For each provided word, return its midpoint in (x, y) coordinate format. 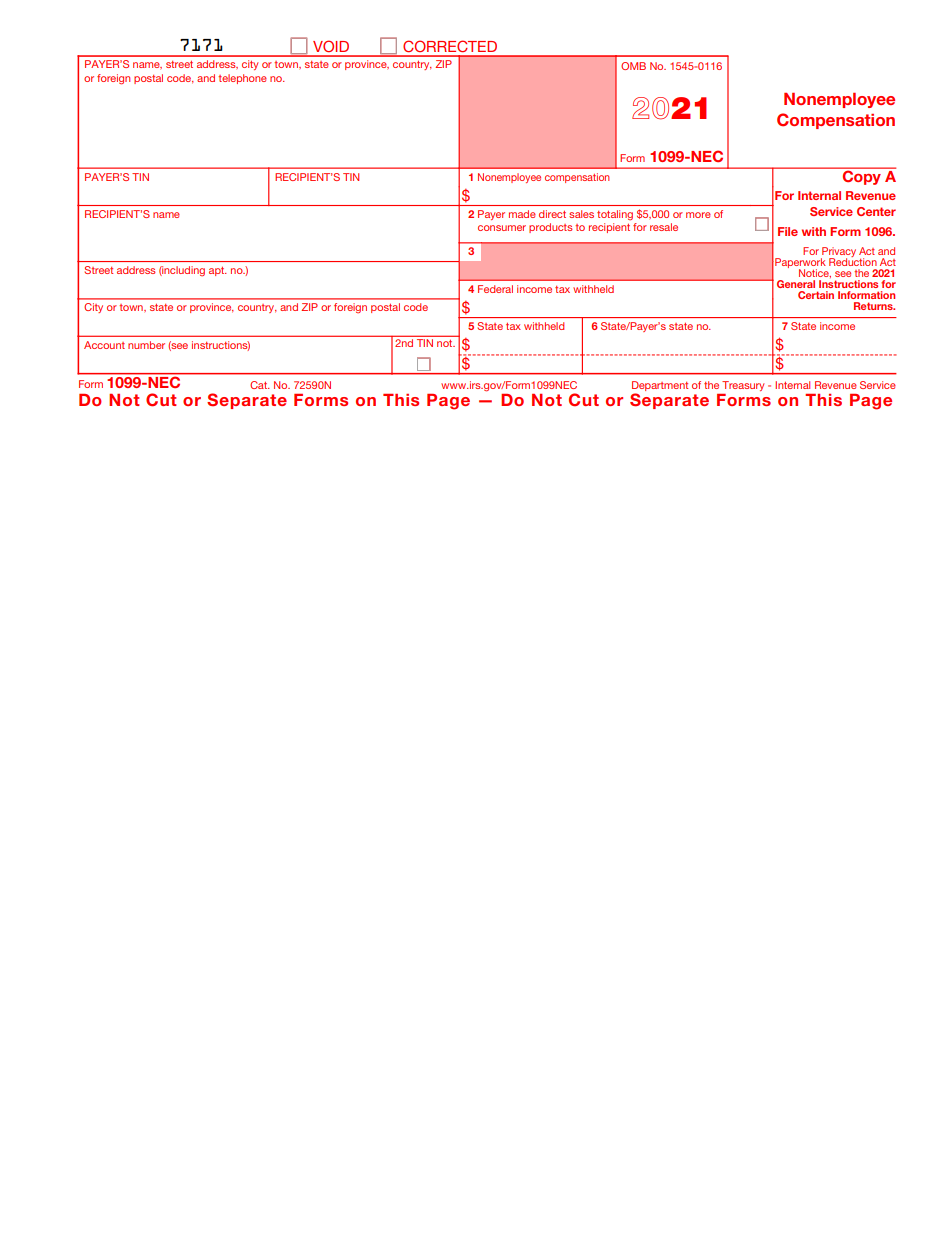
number (146, 345)
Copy (861, 178)
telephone (242, 79)
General (796, 284)
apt (218, 271)
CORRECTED (450, 46)
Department (660, 387)
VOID (331, 46)
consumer (502, 228)
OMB (633, 66)
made (522, 214)
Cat (260, 385)
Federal (495, 289)
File (788, 231)
